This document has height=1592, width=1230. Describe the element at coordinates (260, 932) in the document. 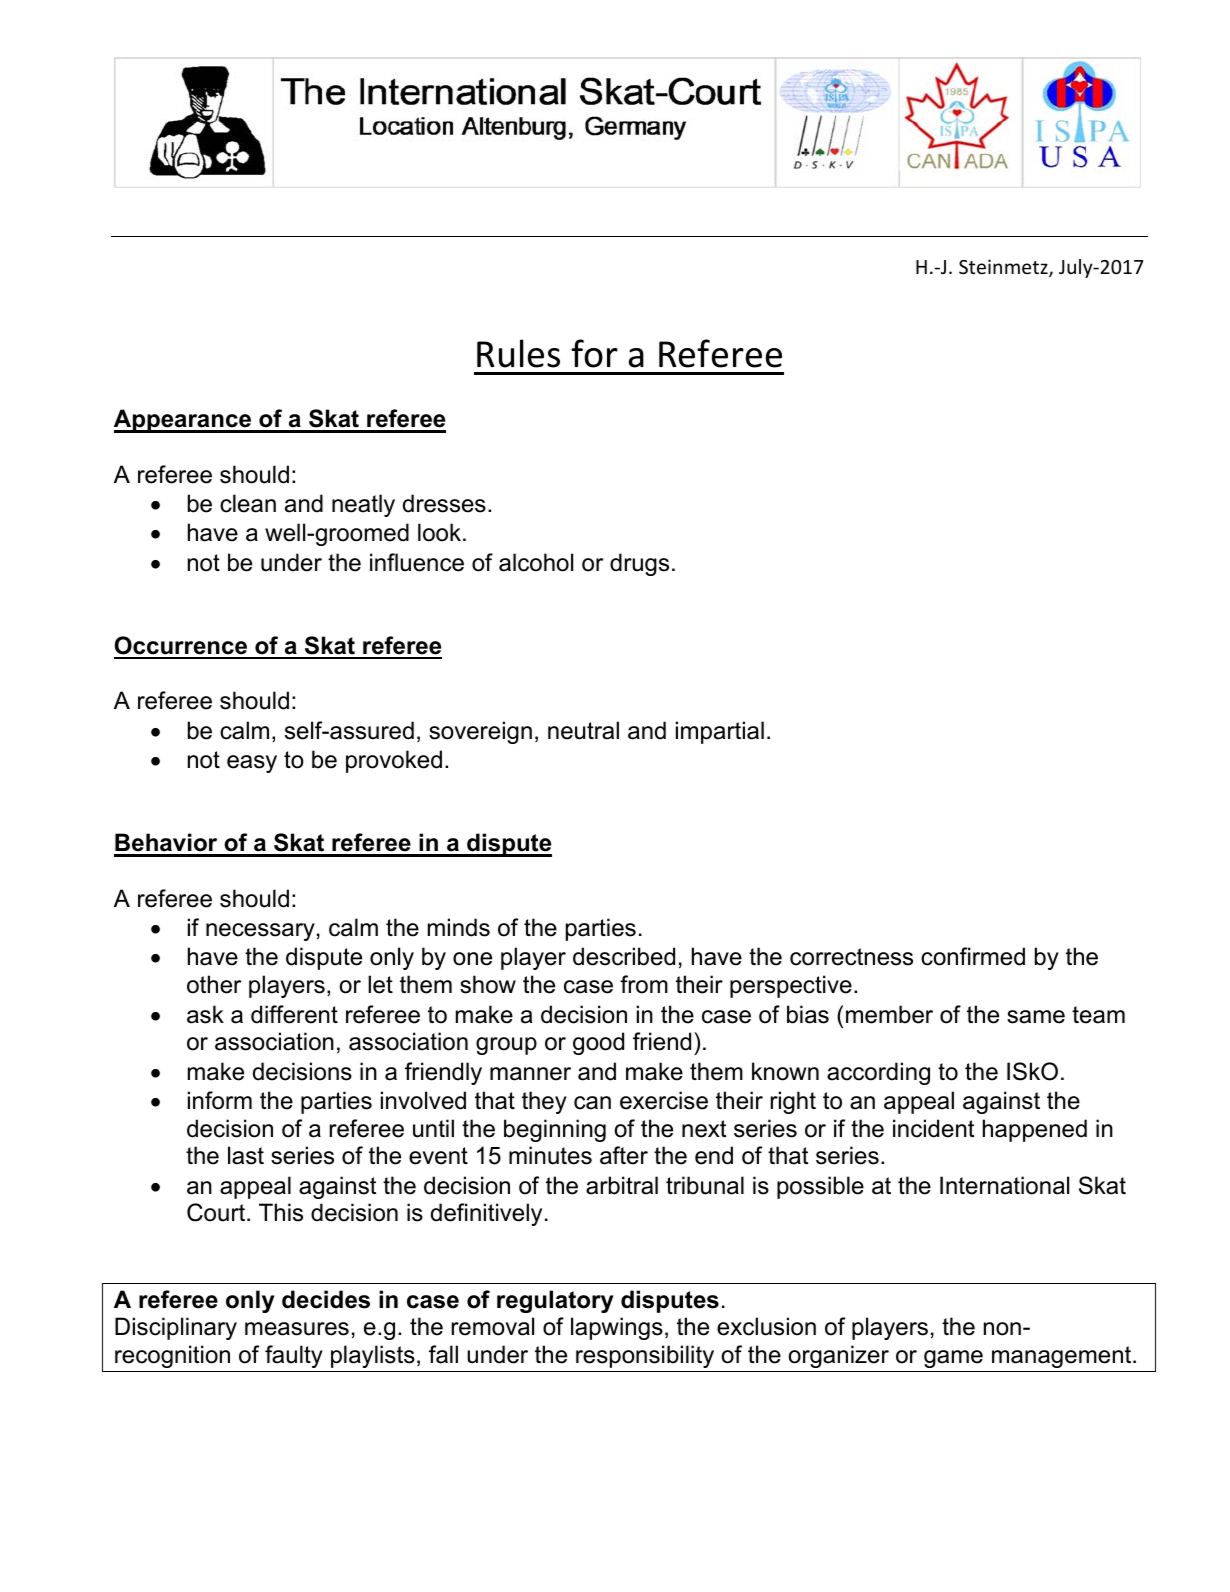

I see `necessary` at that location.
